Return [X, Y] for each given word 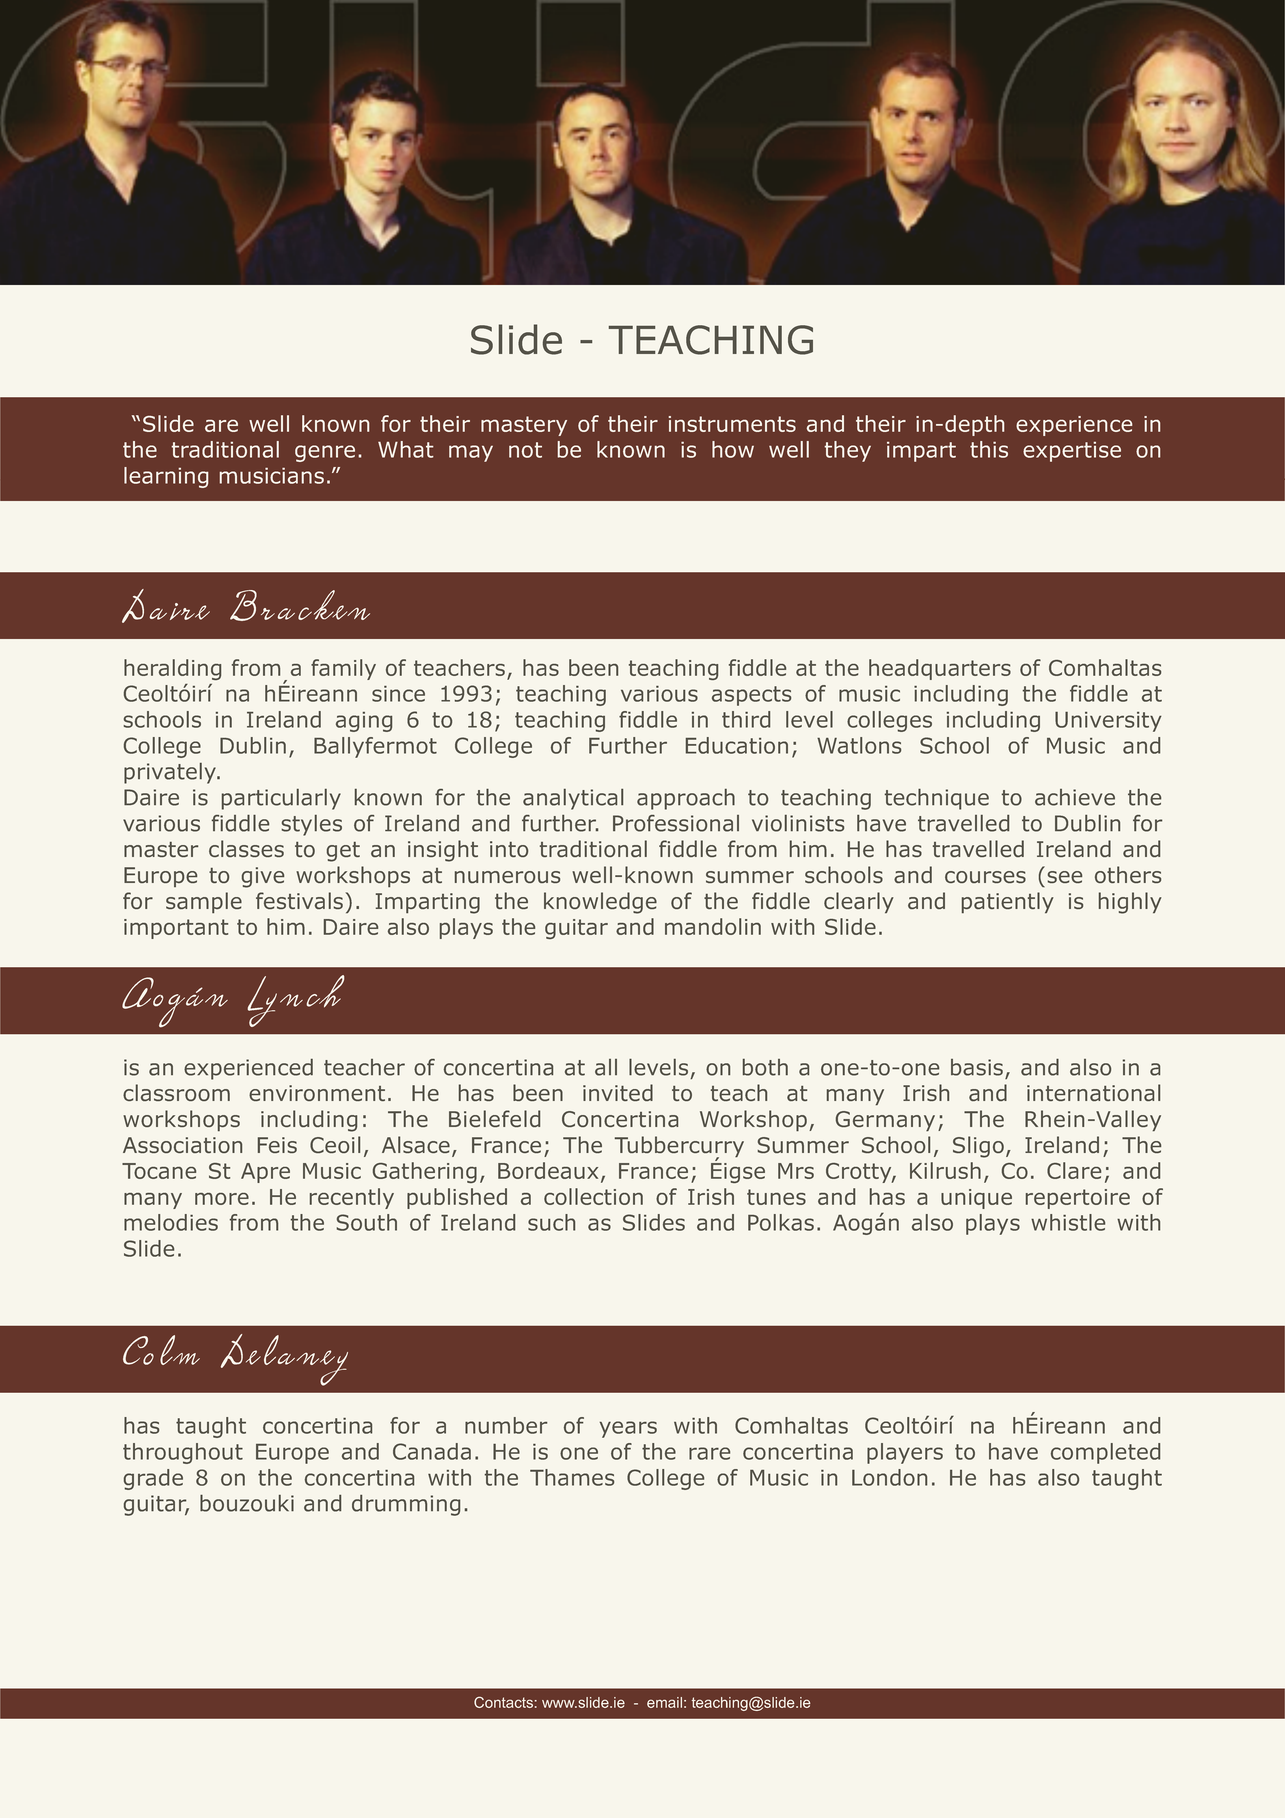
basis [977, 1067]
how [733, 449]
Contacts [503, 1702]
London [889, 1477]
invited [618, 1092]
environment [317, 1093]
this [989, 449]
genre [325, 453]
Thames [572, 1477]
